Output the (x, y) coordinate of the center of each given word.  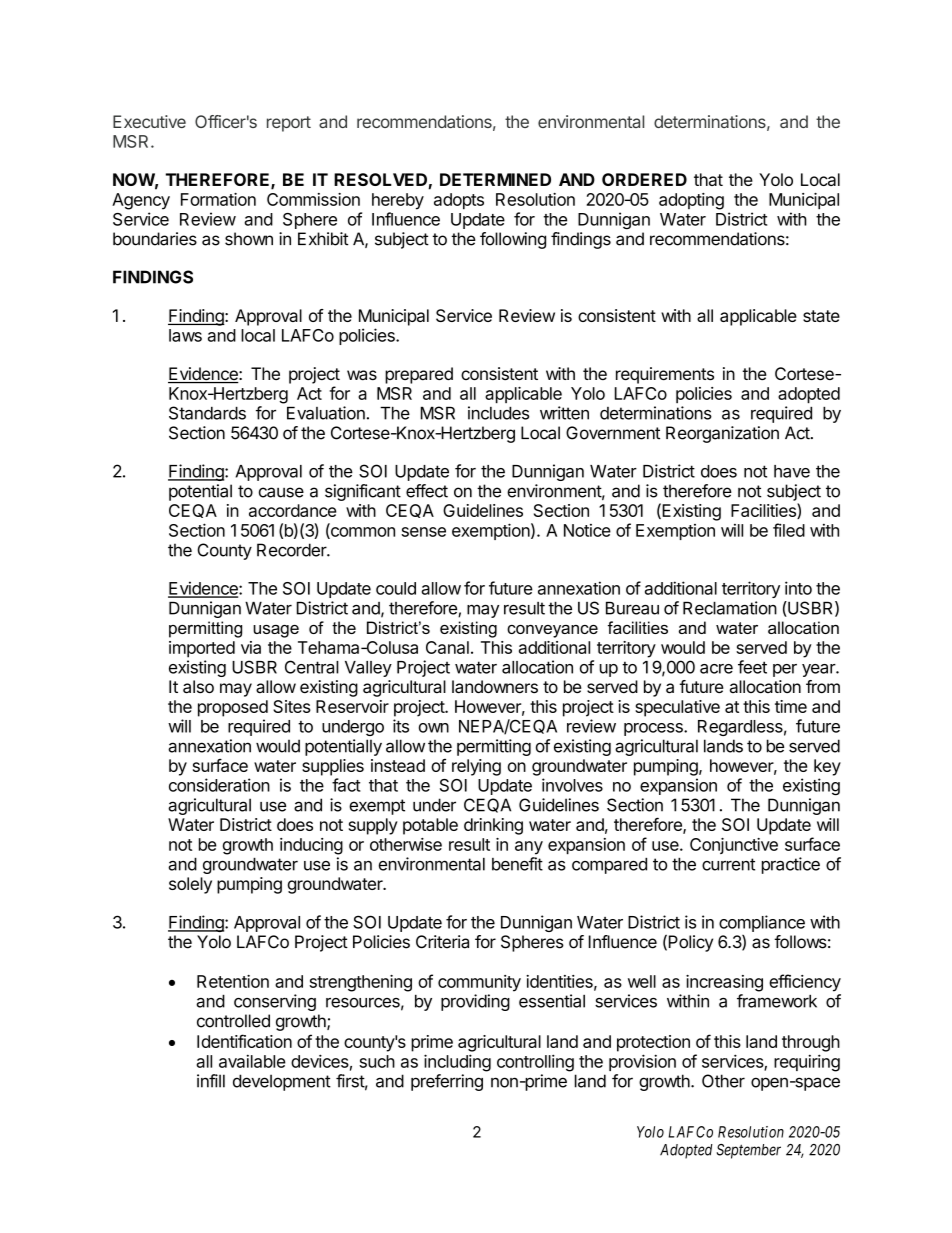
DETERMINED (495, 179)
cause (281, 492)
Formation (218, 199)
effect (427, 491)
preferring (447, 1082)
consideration (219, 785)
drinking (493, 826)
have (792, 471)
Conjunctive (734, 846)
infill (211, 1081)
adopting (691, 201)
